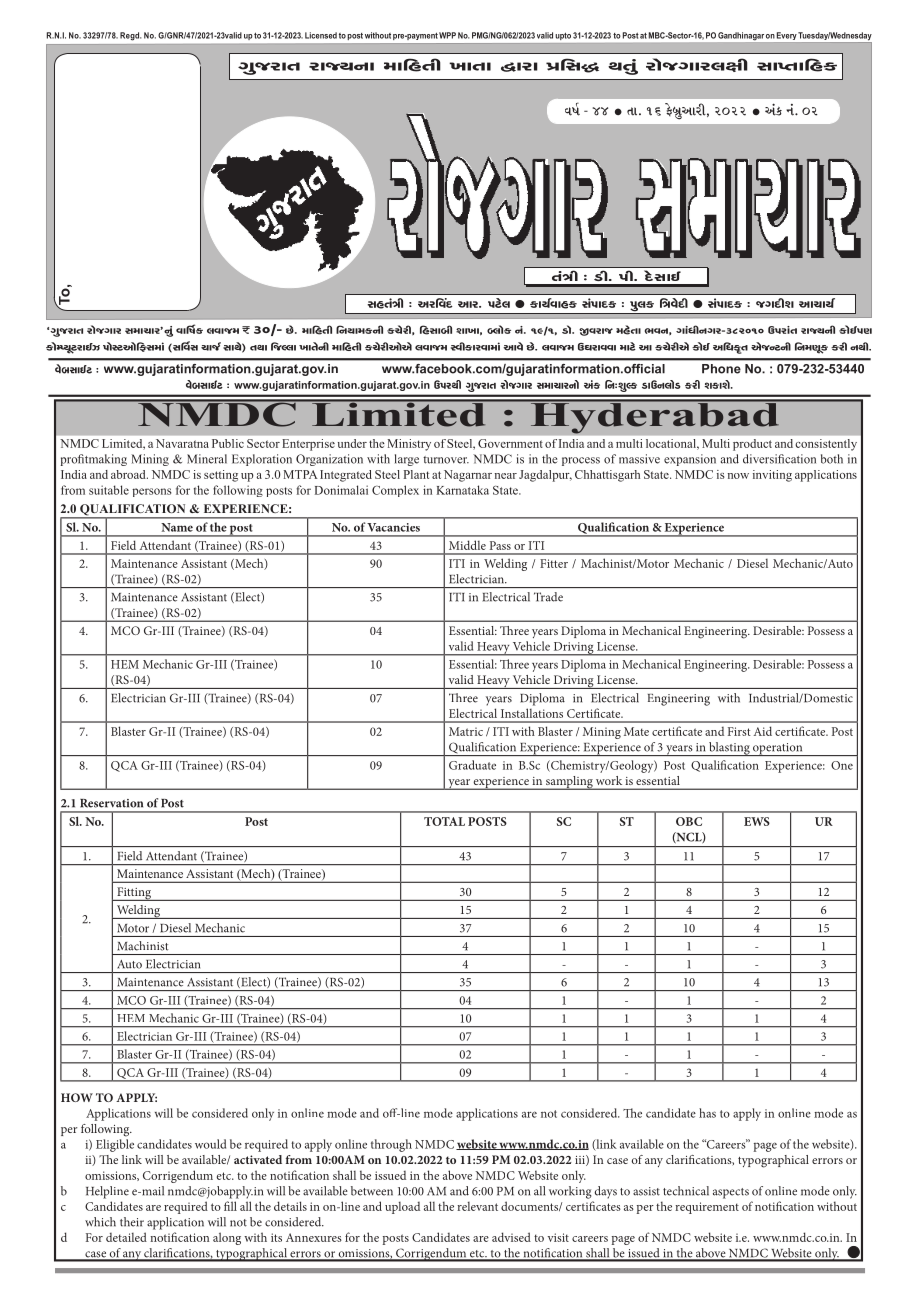  I want to click on their, so click(132, 1222).
